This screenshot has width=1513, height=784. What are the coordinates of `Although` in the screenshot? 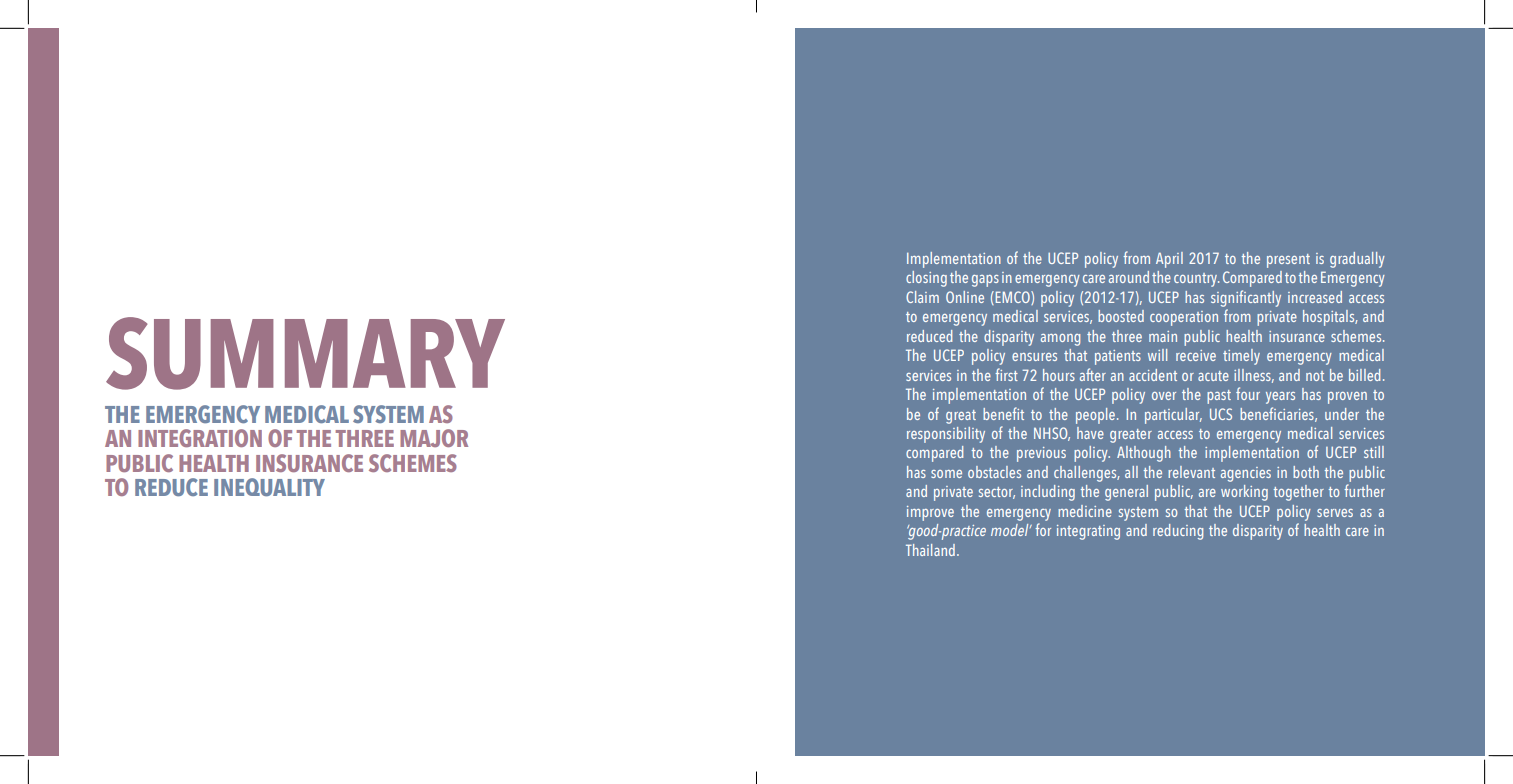 It's located at (1144, 454).
